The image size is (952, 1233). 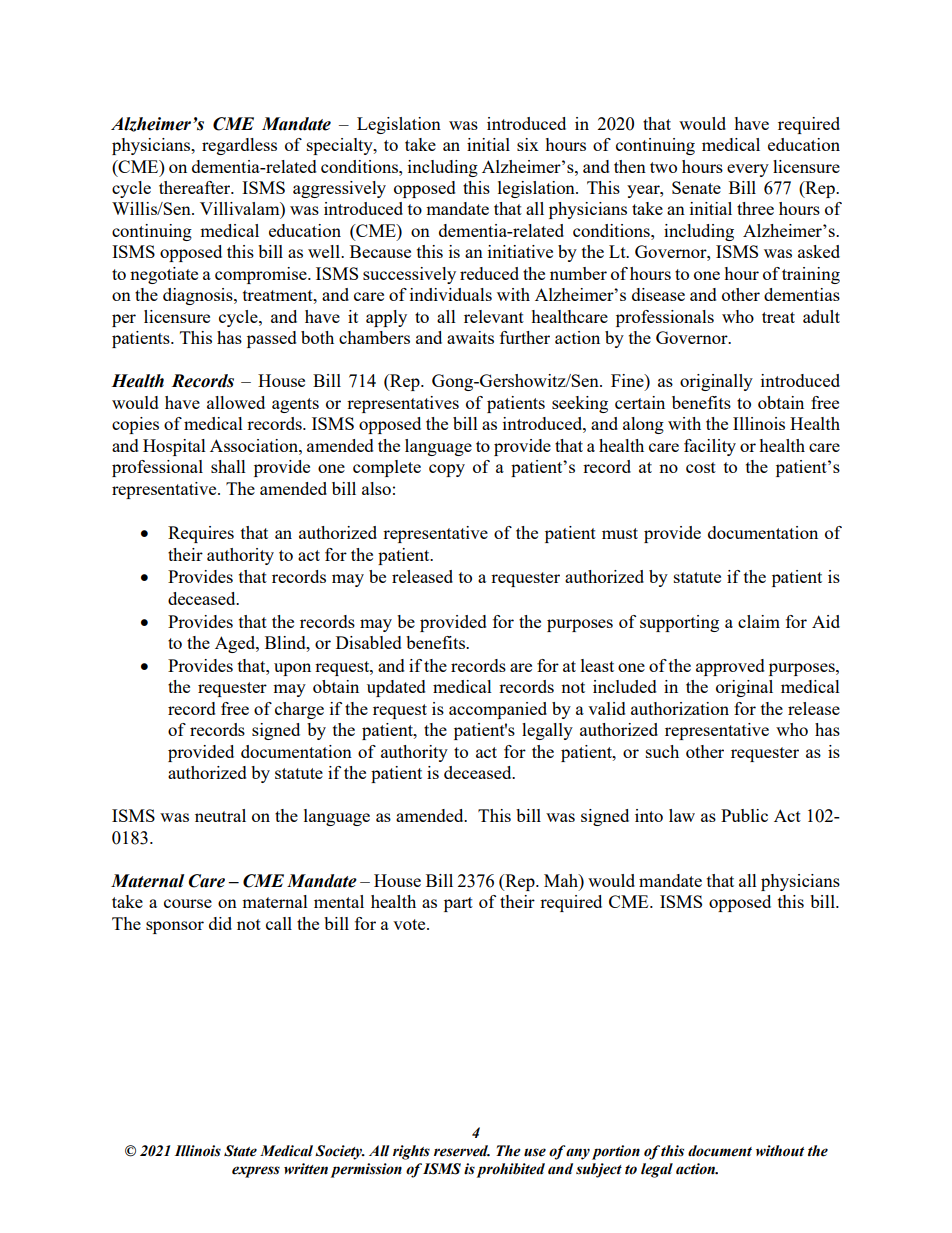 What do you see at coordinates (701, 467) in the document?
I see `cost` at bounding box center [701, 467].
